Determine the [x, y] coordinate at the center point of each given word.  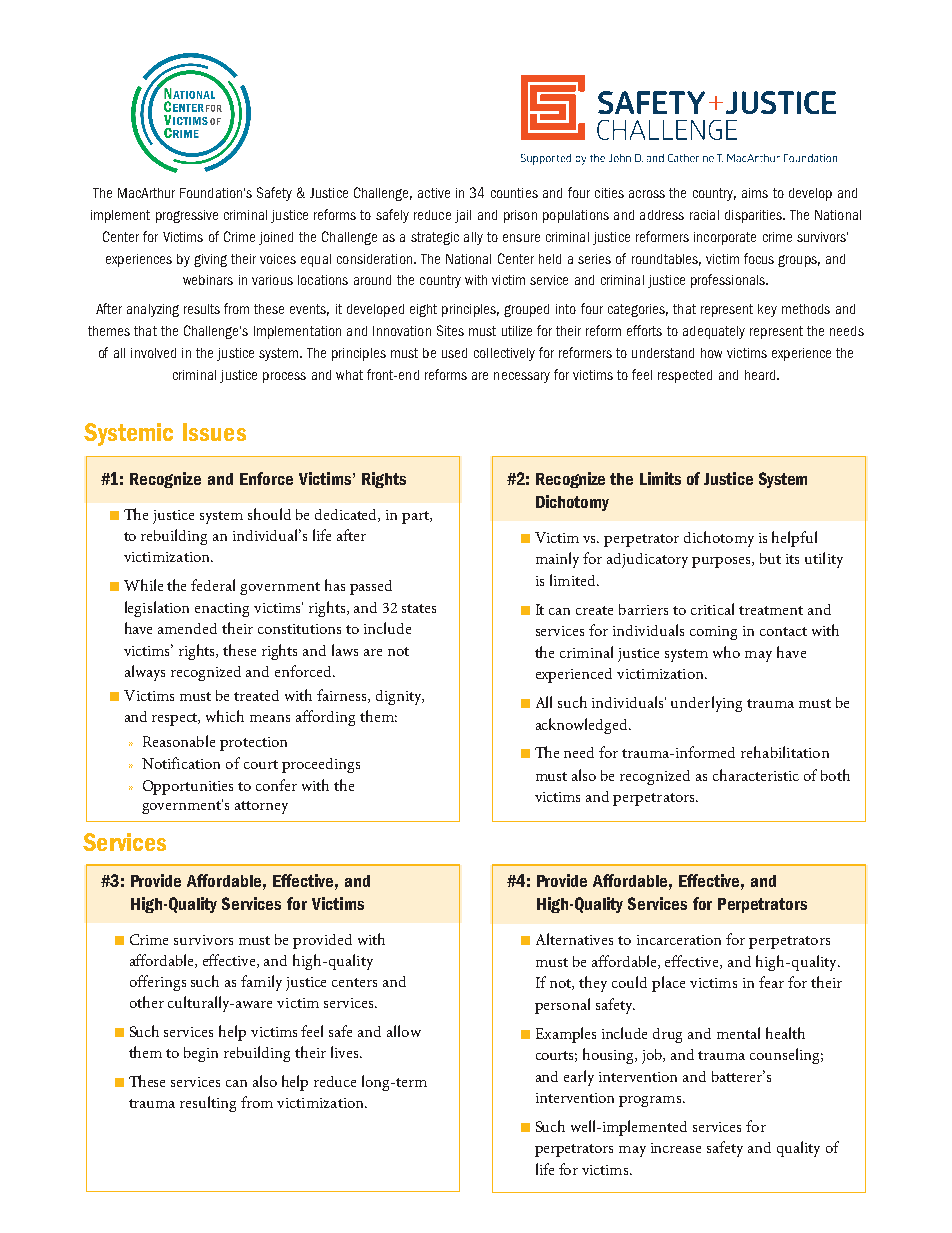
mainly [557, 560]
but [770, 558]
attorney [261, 807]
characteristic [756, 775]
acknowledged [583, 726]
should [269, 514]
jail [463, 216]
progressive [187, 216]
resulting [208, 1104]
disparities [755, 216]
